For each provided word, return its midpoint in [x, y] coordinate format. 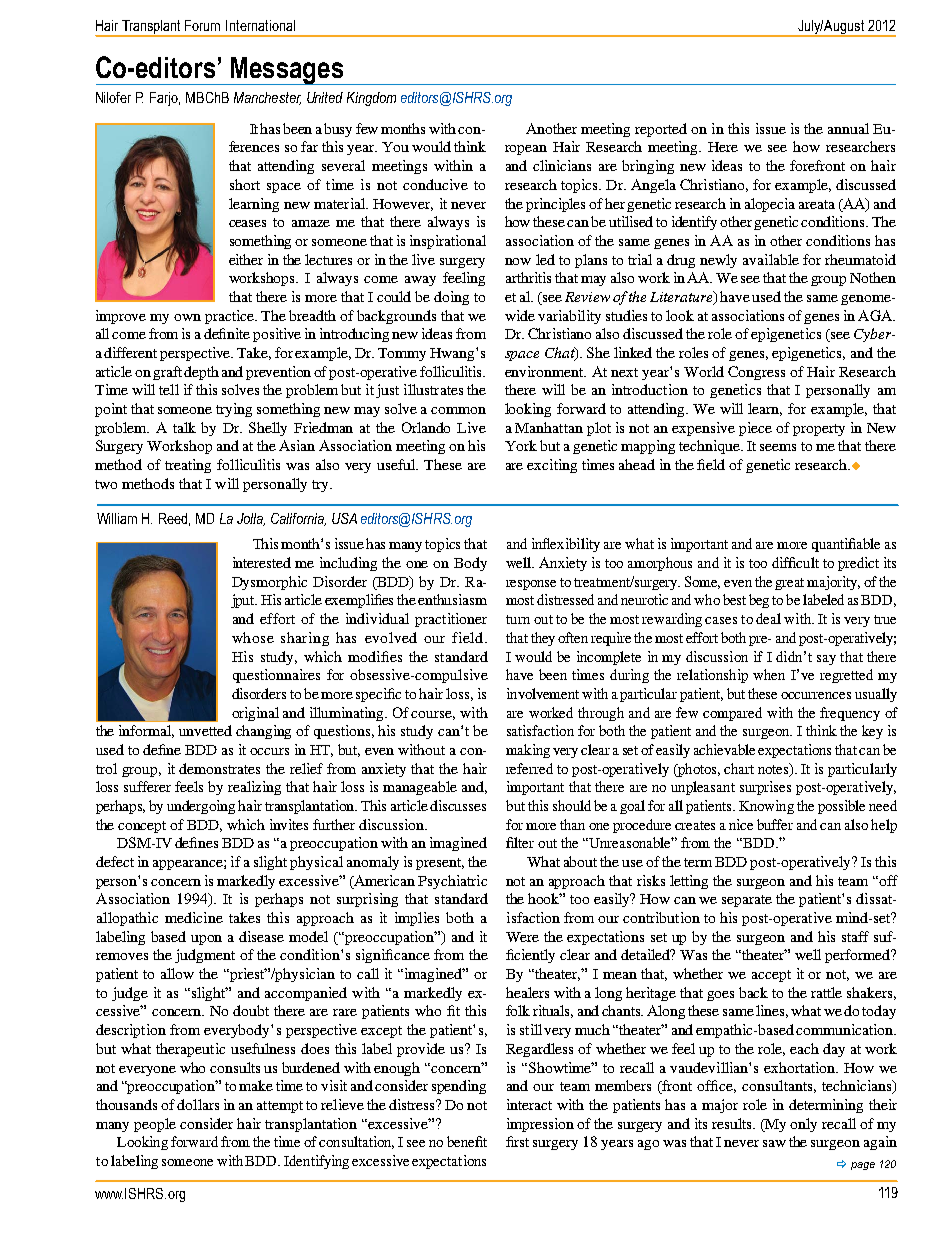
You [395, 147]
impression [540, 1125]
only [803, 1125]
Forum [202, 25]
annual [848, 128]
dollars [198, 1104]
